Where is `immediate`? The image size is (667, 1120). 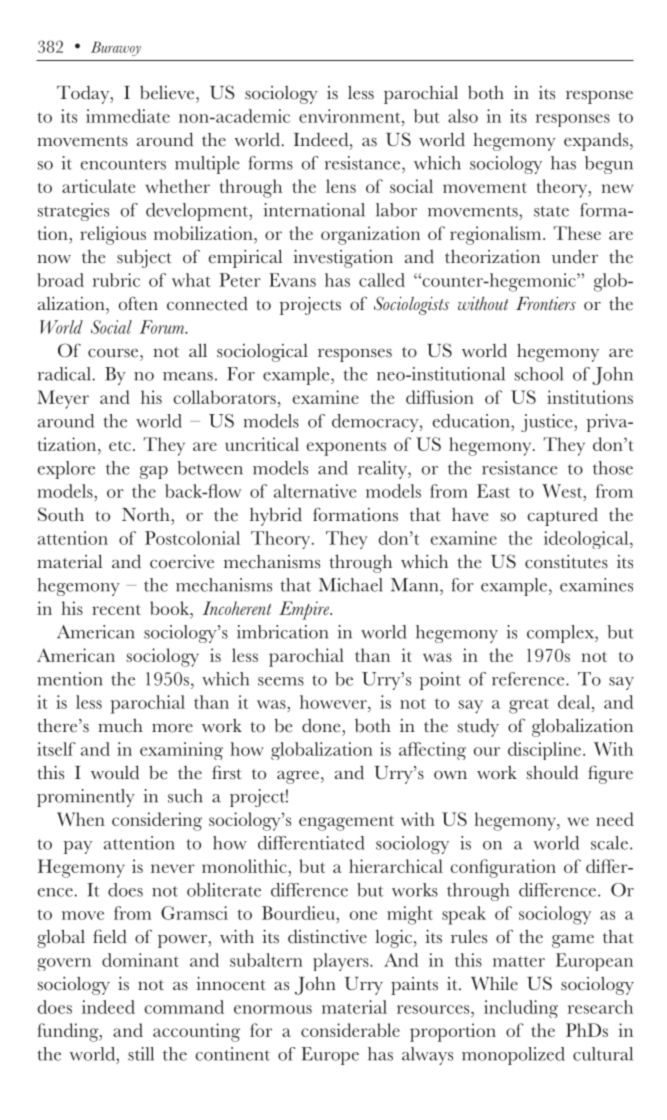
immediate is located at coordinates (128, 116).
